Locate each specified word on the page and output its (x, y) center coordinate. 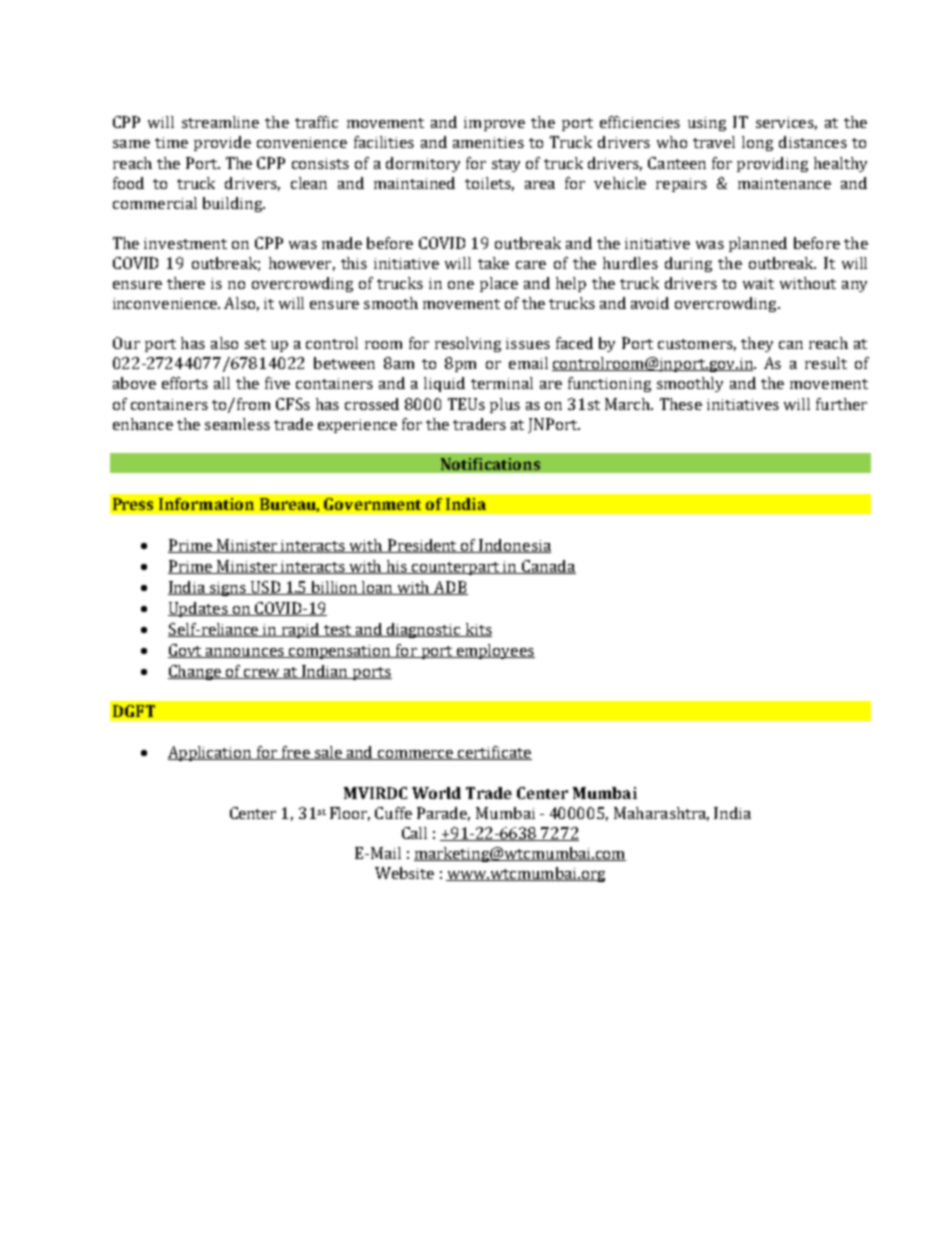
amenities (488, 142)
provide (222, 143)
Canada (548, 567)
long (757, 143)
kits (477, 630)
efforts (185, 383)
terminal (502, 383)
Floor (350, 814)
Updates (199, 609)
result (826, 363)
